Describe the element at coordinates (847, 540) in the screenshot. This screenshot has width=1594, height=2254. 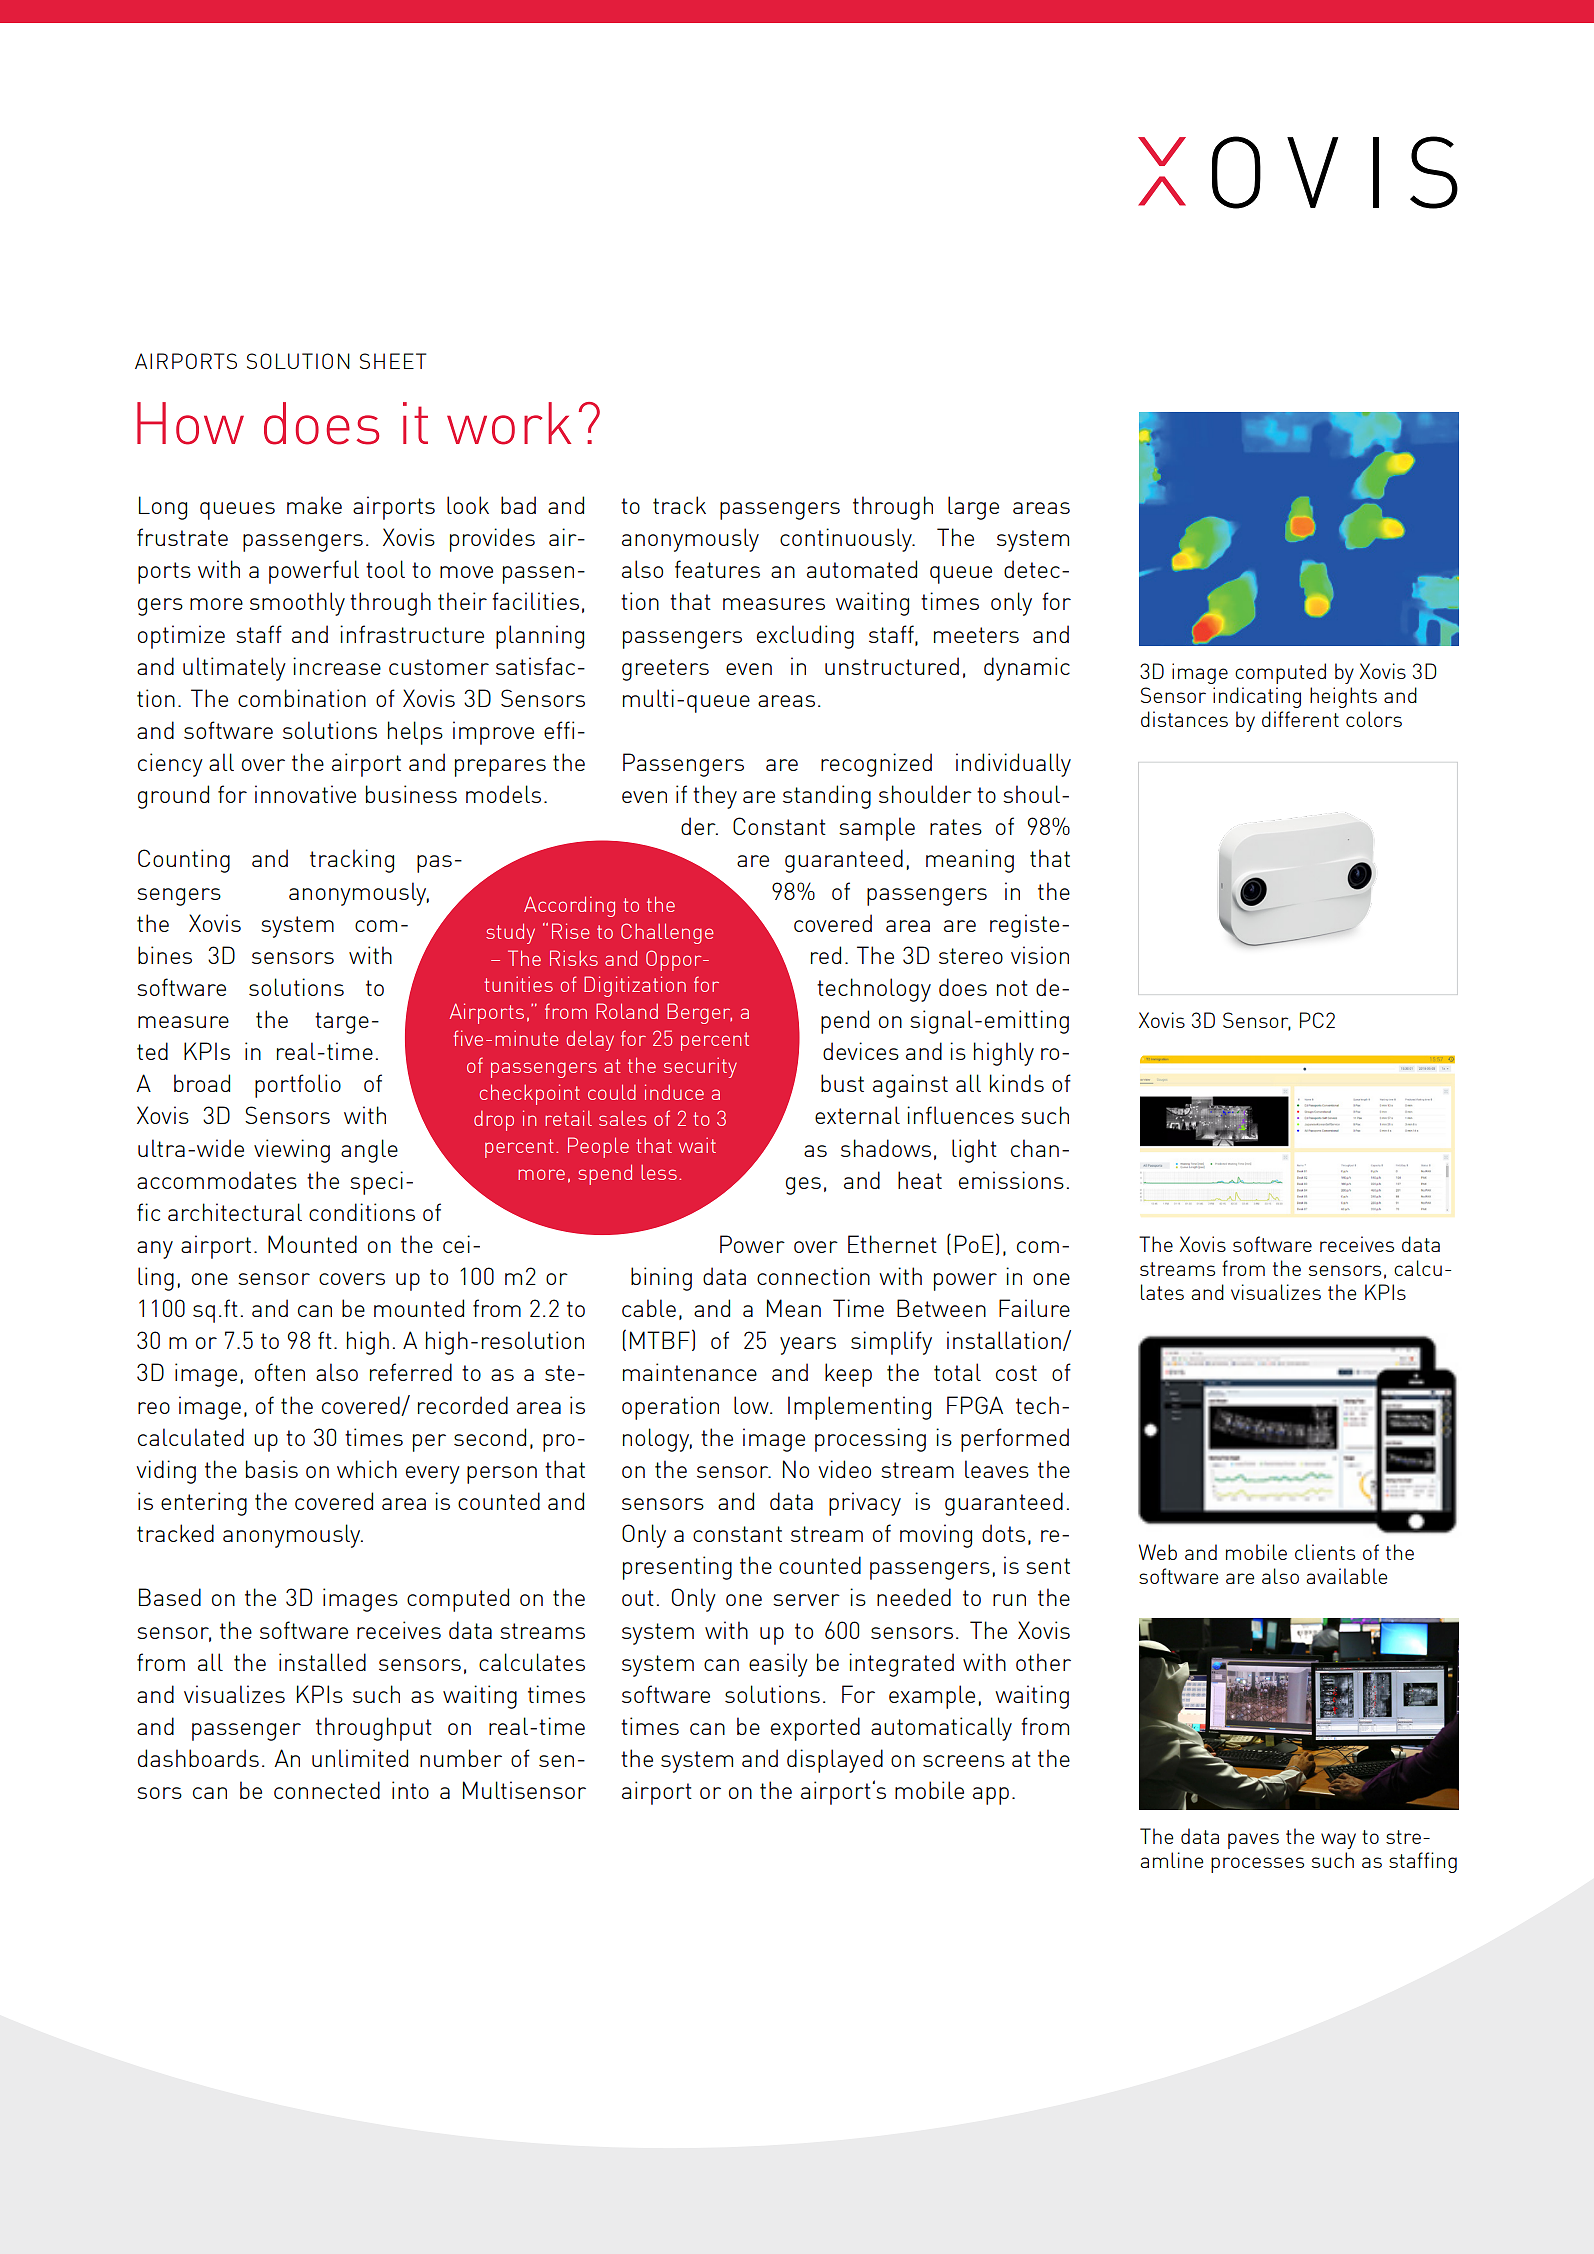
I see `continuously` at that location.
